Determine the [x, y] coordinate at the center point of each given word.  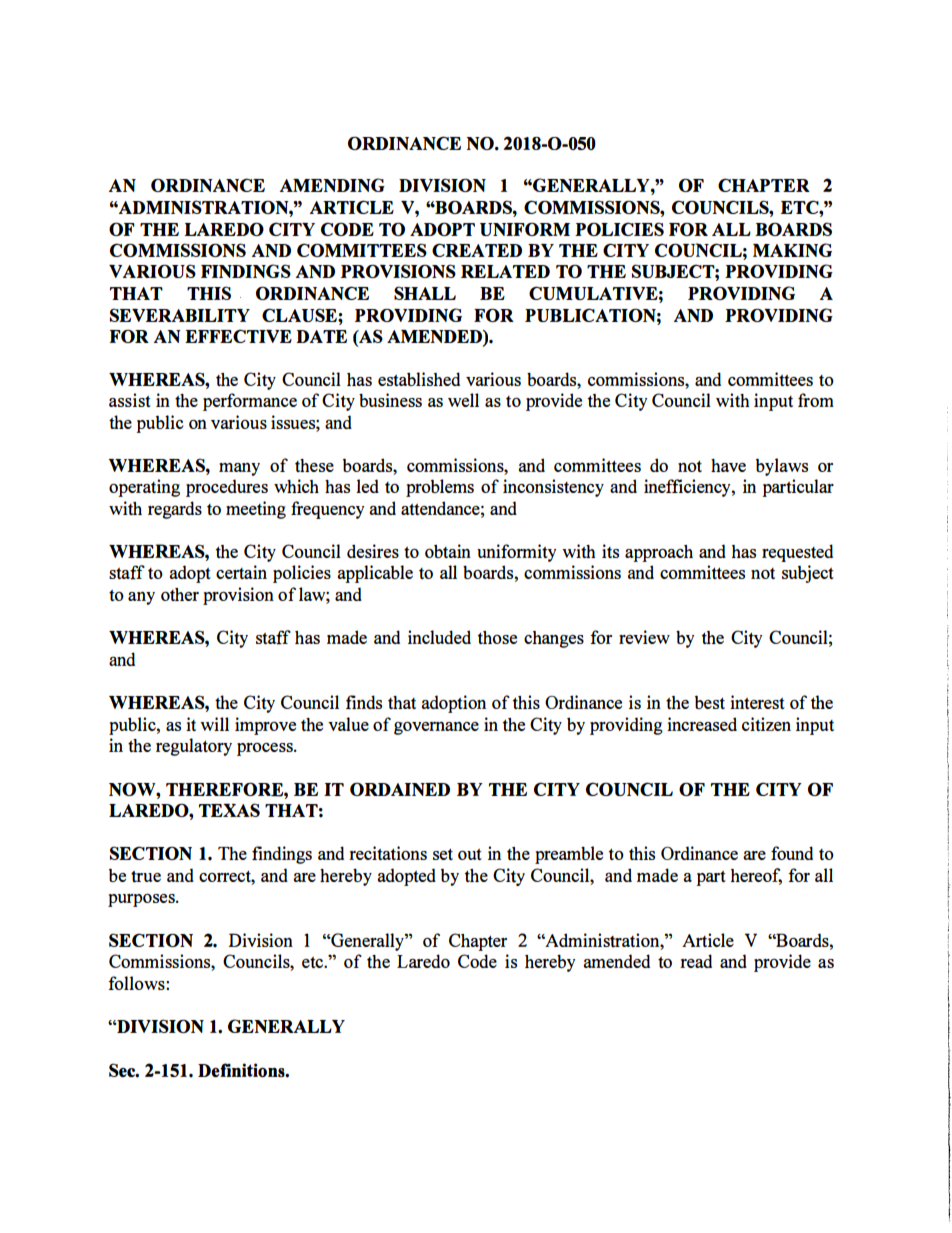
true [146, 877]
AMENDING [332, 185]
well [463, 400]
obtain [448, 551]
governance [436, 728]
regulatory [194, 747]
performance [250, 402]
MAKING [792, 250]
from [816, 400]
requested [797, 553]
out [470, 854]
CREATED [477, 250]
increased [702, 724]
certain [241, 572]
